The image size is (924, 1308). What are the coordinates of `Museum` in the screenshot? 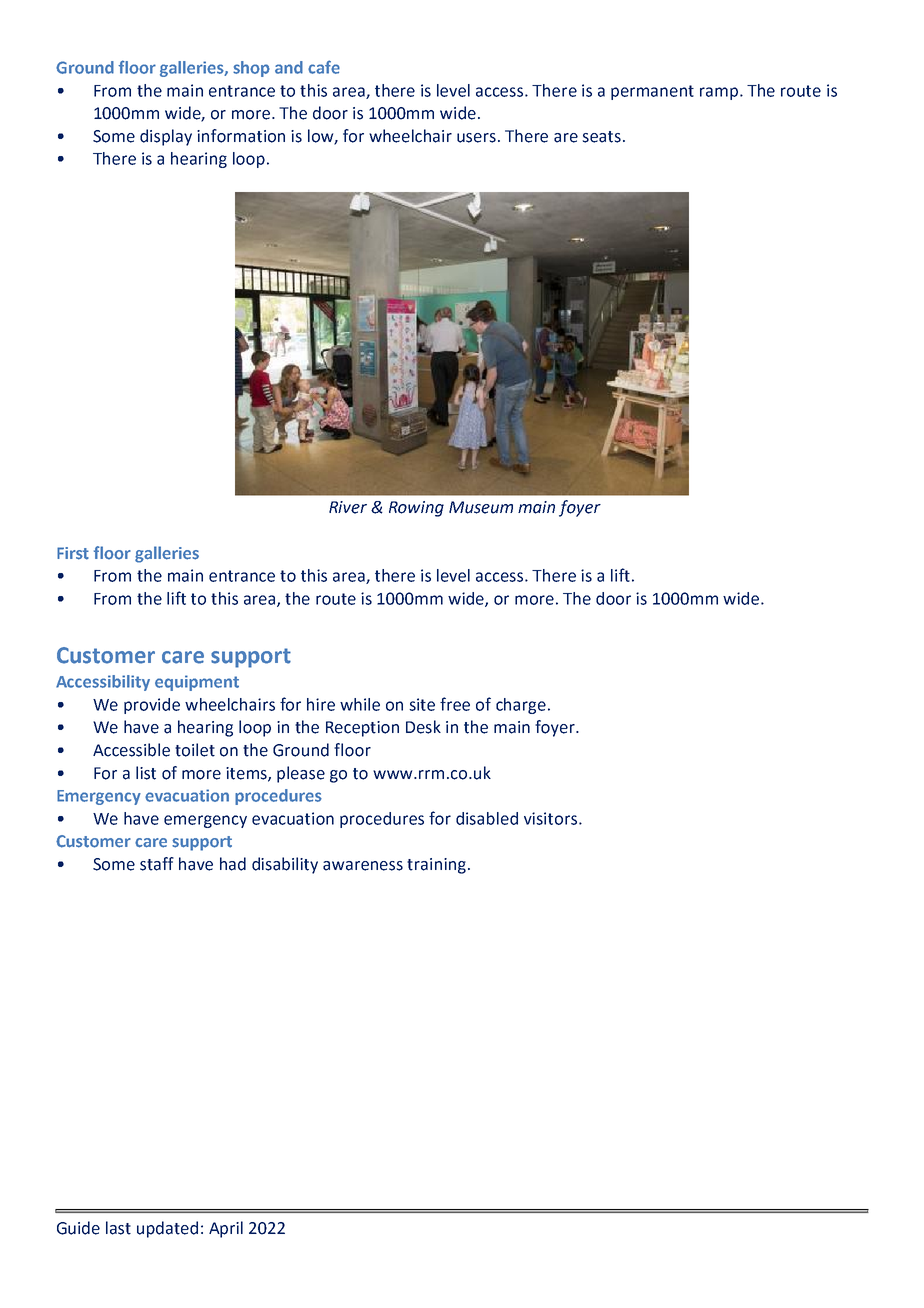 It's located at (481, 507).
